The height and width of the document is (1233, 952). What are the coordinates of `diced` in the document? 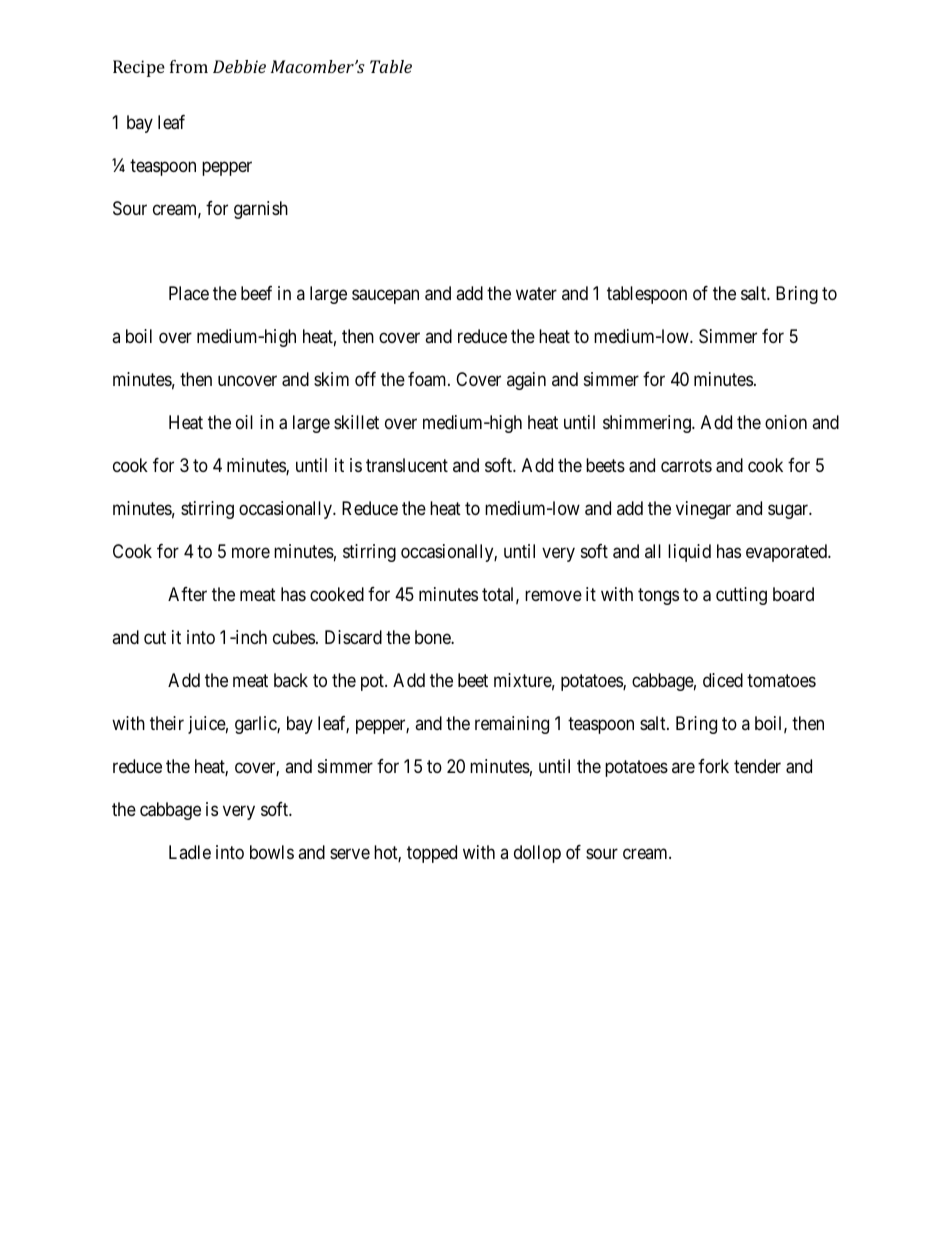 It's located at (723, 680).
